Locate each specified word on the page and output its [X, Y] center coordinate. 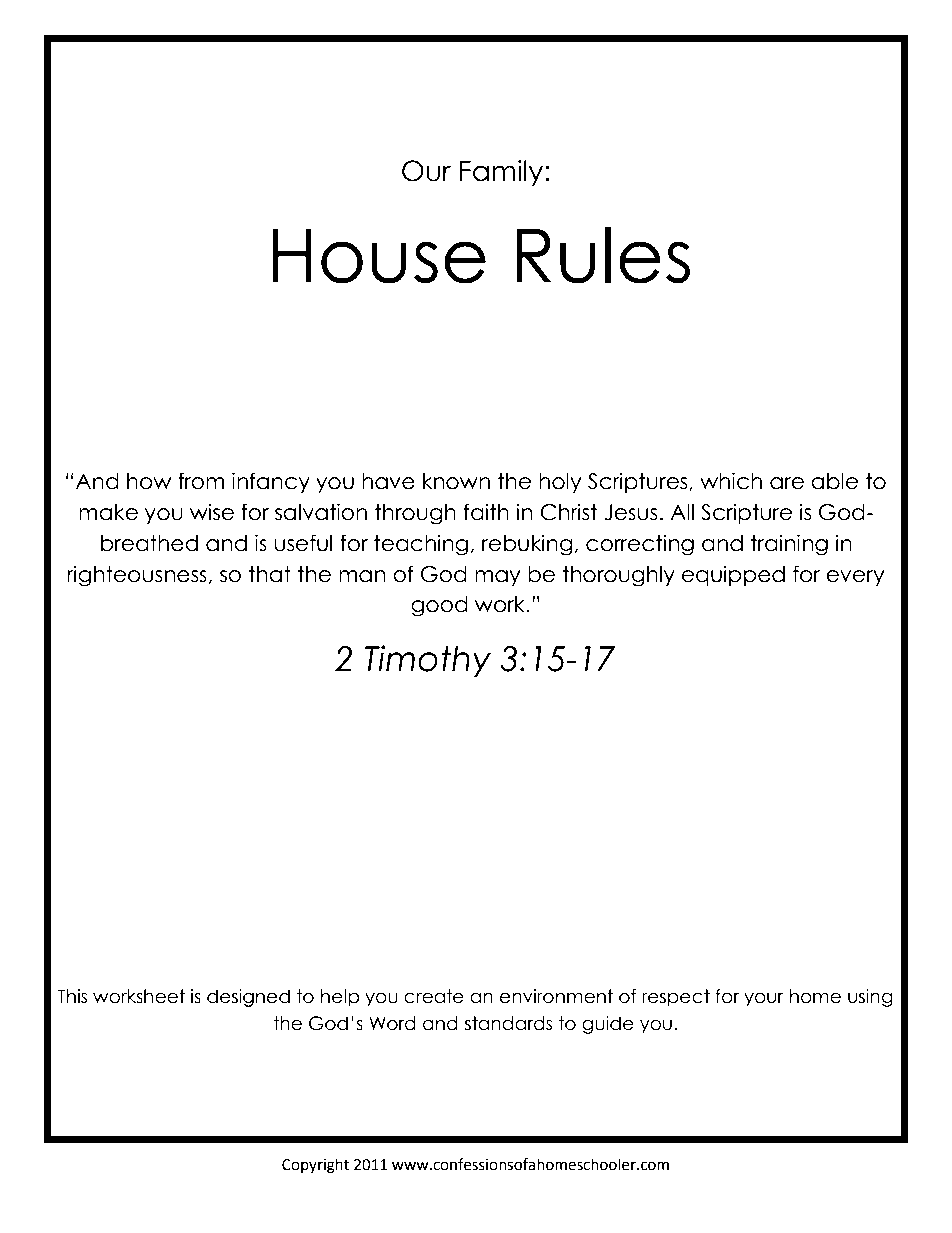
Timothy [428, 661]
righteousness [138, 576]
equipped [733, 575]
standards [508, 1023]
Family [503, 173]
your [763, 999]
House [379, 256]
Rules [603, 255]
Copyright [315, 1166]
